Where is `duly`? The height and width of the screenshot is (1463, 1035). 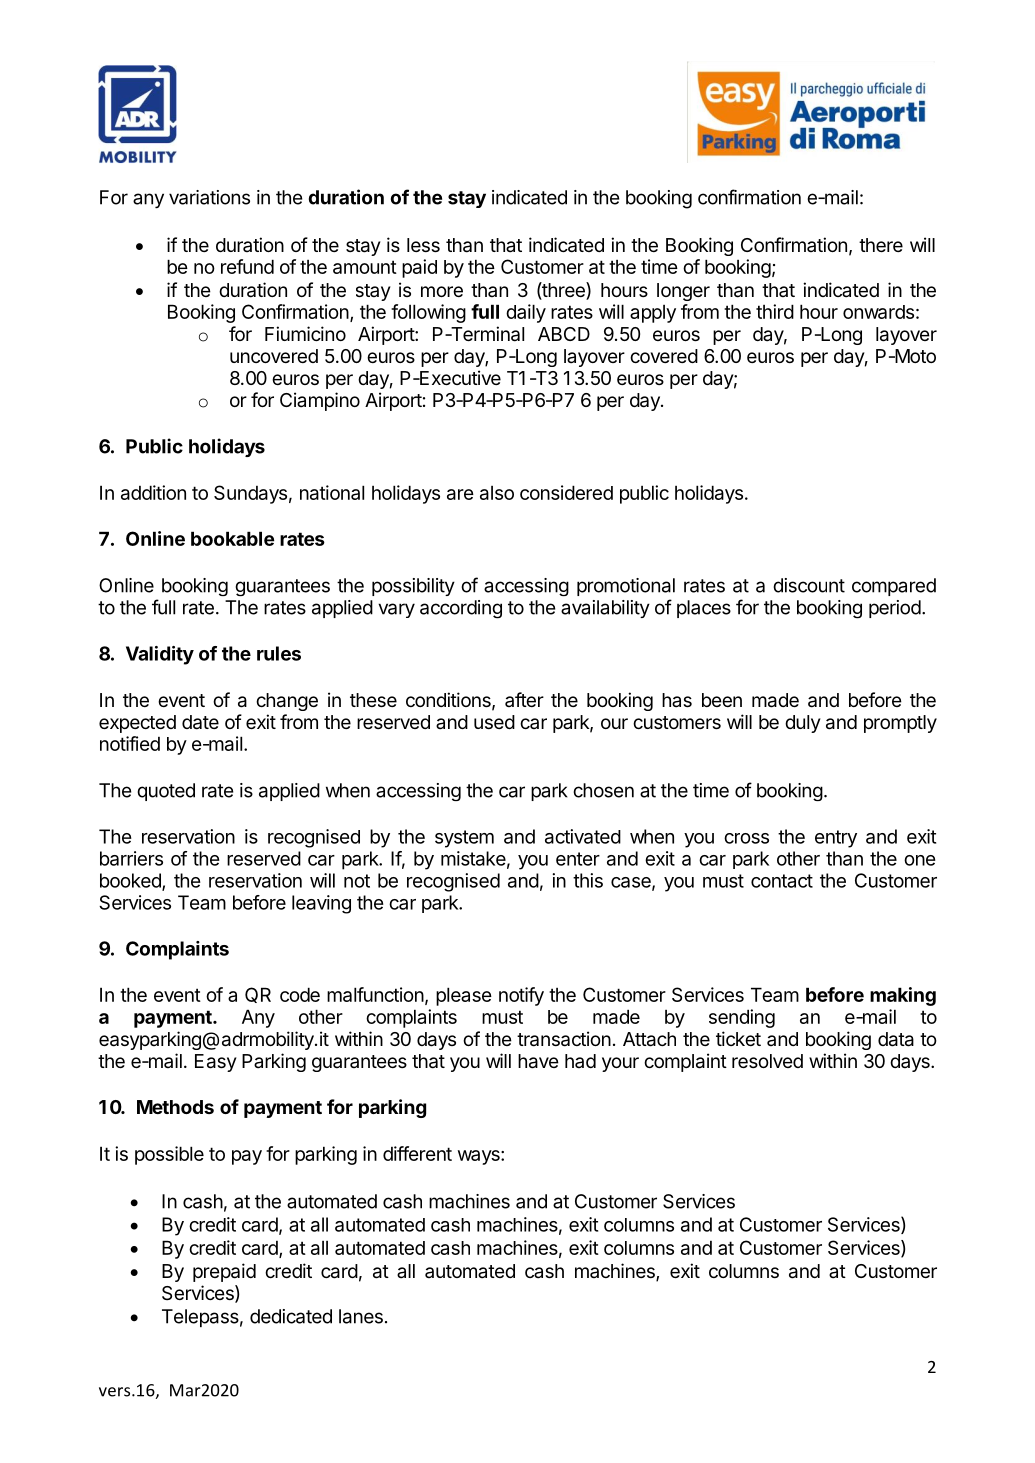 duly is located at coordinates (803, 724).
